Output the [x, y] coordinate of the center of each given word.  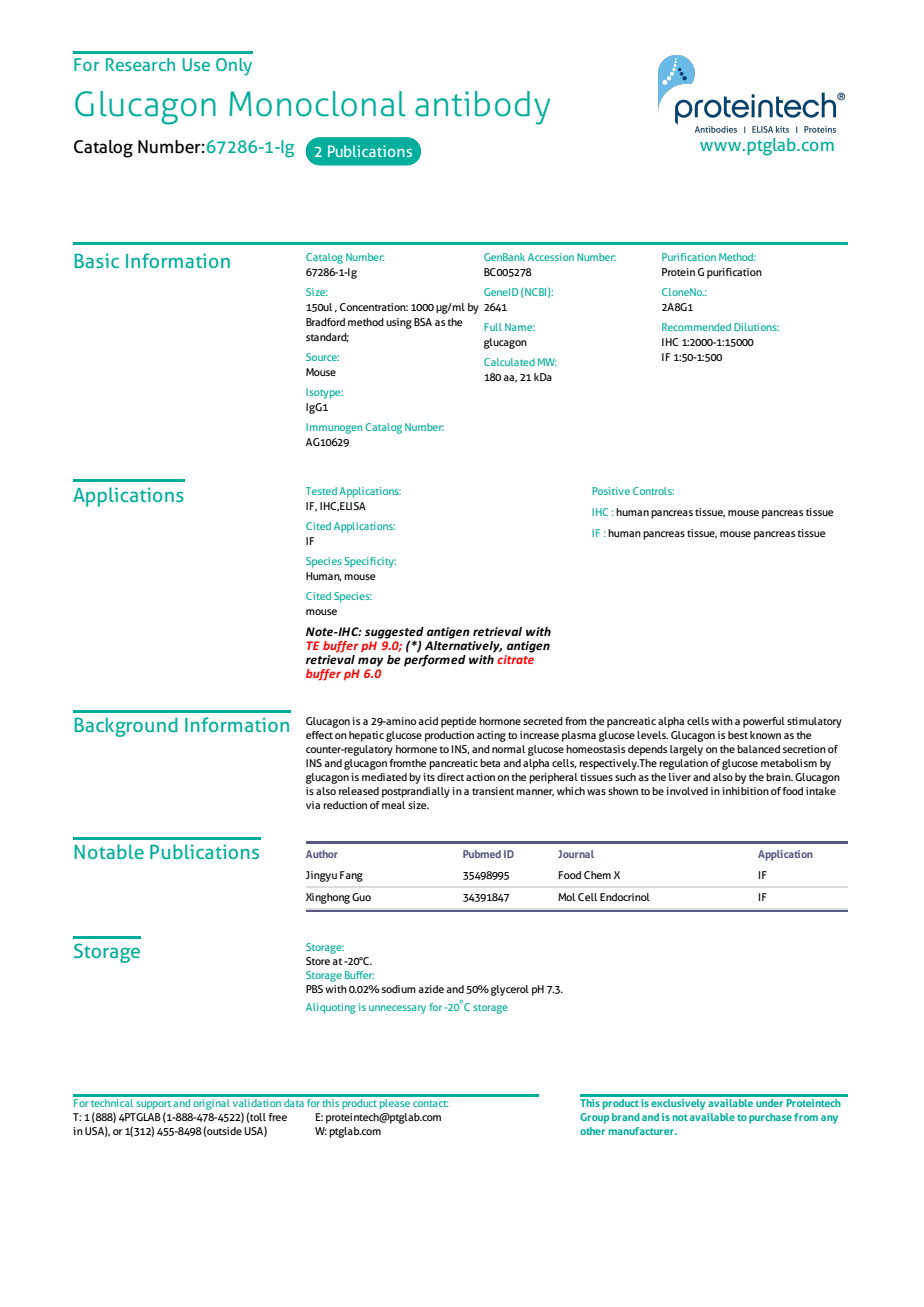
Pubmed [482, 854]
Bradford [325, 322]
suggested [394, 633]
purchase [770, 1118]
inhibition [745, 791]
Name [520, 327]
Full [493, 327]
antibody [482, 108]
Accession [551, 257]
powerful [764, 722]
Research [140, 64]
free [277, 1117]
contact [431, 1104]
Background [126, 727]
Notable [109, 851]
